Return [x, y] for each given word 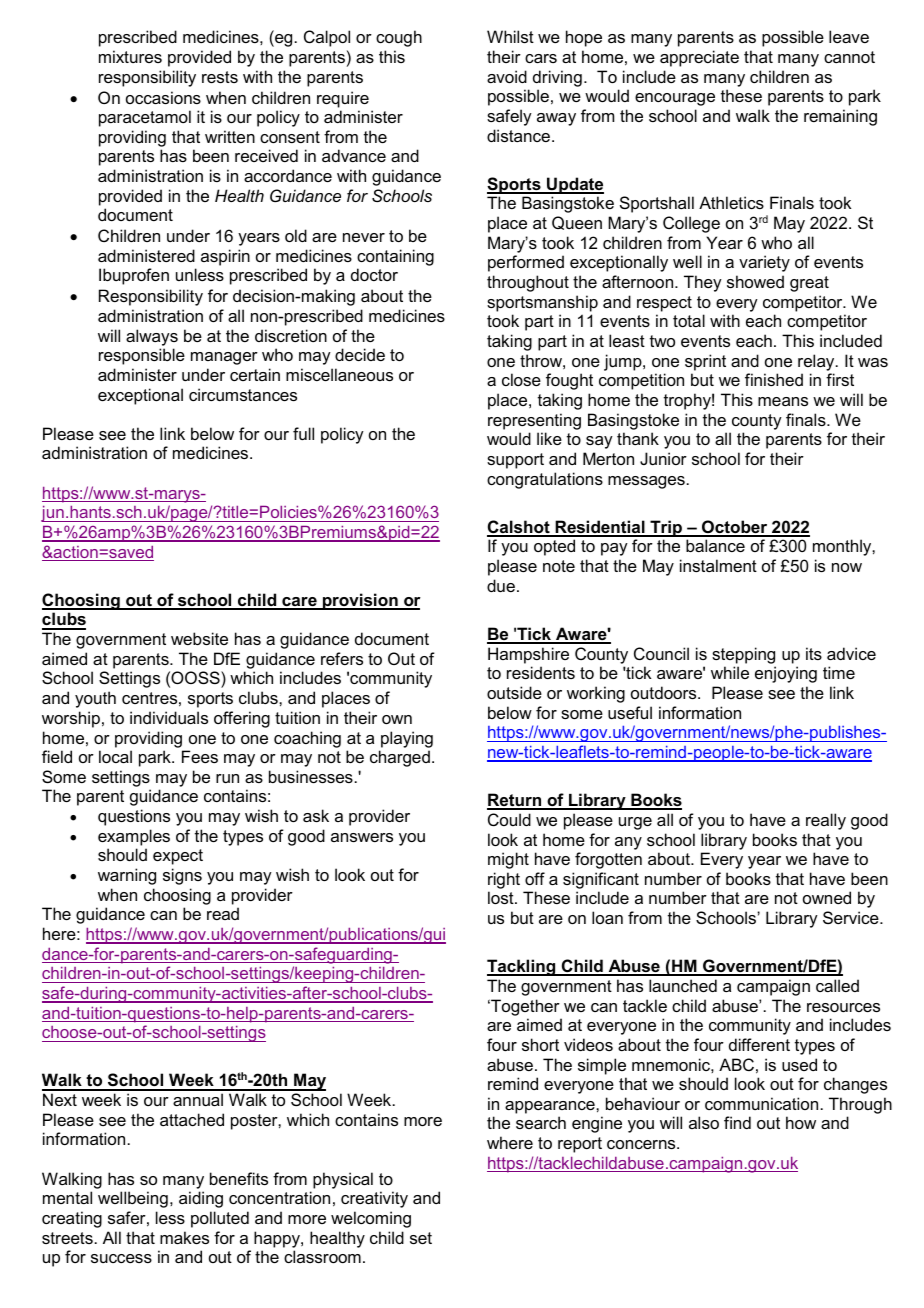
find [737, 1122]
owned [827, 897]
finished [774, 379]
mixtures [130, 56]
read [223, 913]
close [521, 379]
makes [184, 1237]
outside [514, 692]
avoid [507, 76]
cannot [849, 57]
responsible [142, 356]
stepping [743, 655]
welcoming [371, 1219]
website [199, 638]
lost [502, 897]
